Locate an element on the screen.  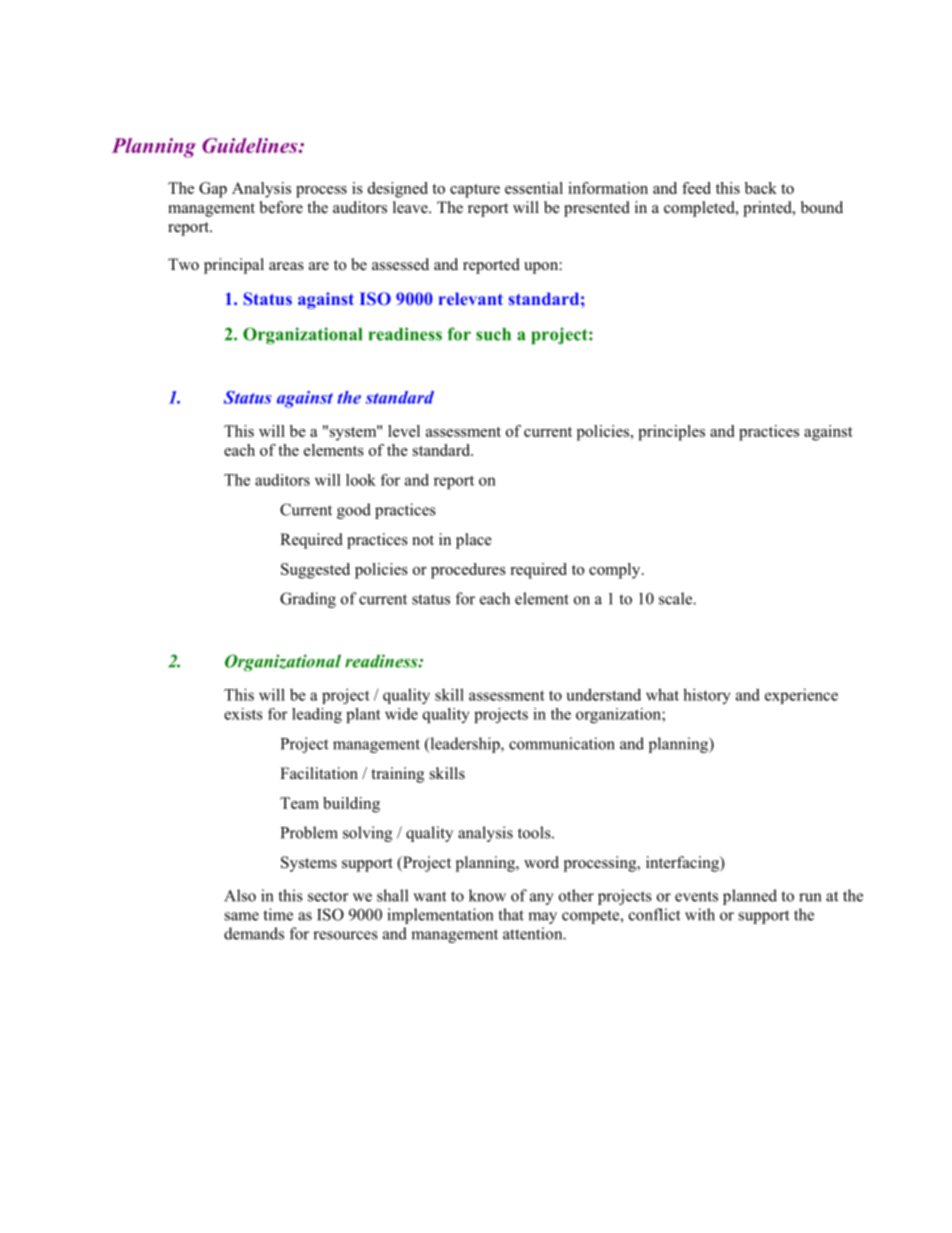
back is located at coordinates (761, 188).
